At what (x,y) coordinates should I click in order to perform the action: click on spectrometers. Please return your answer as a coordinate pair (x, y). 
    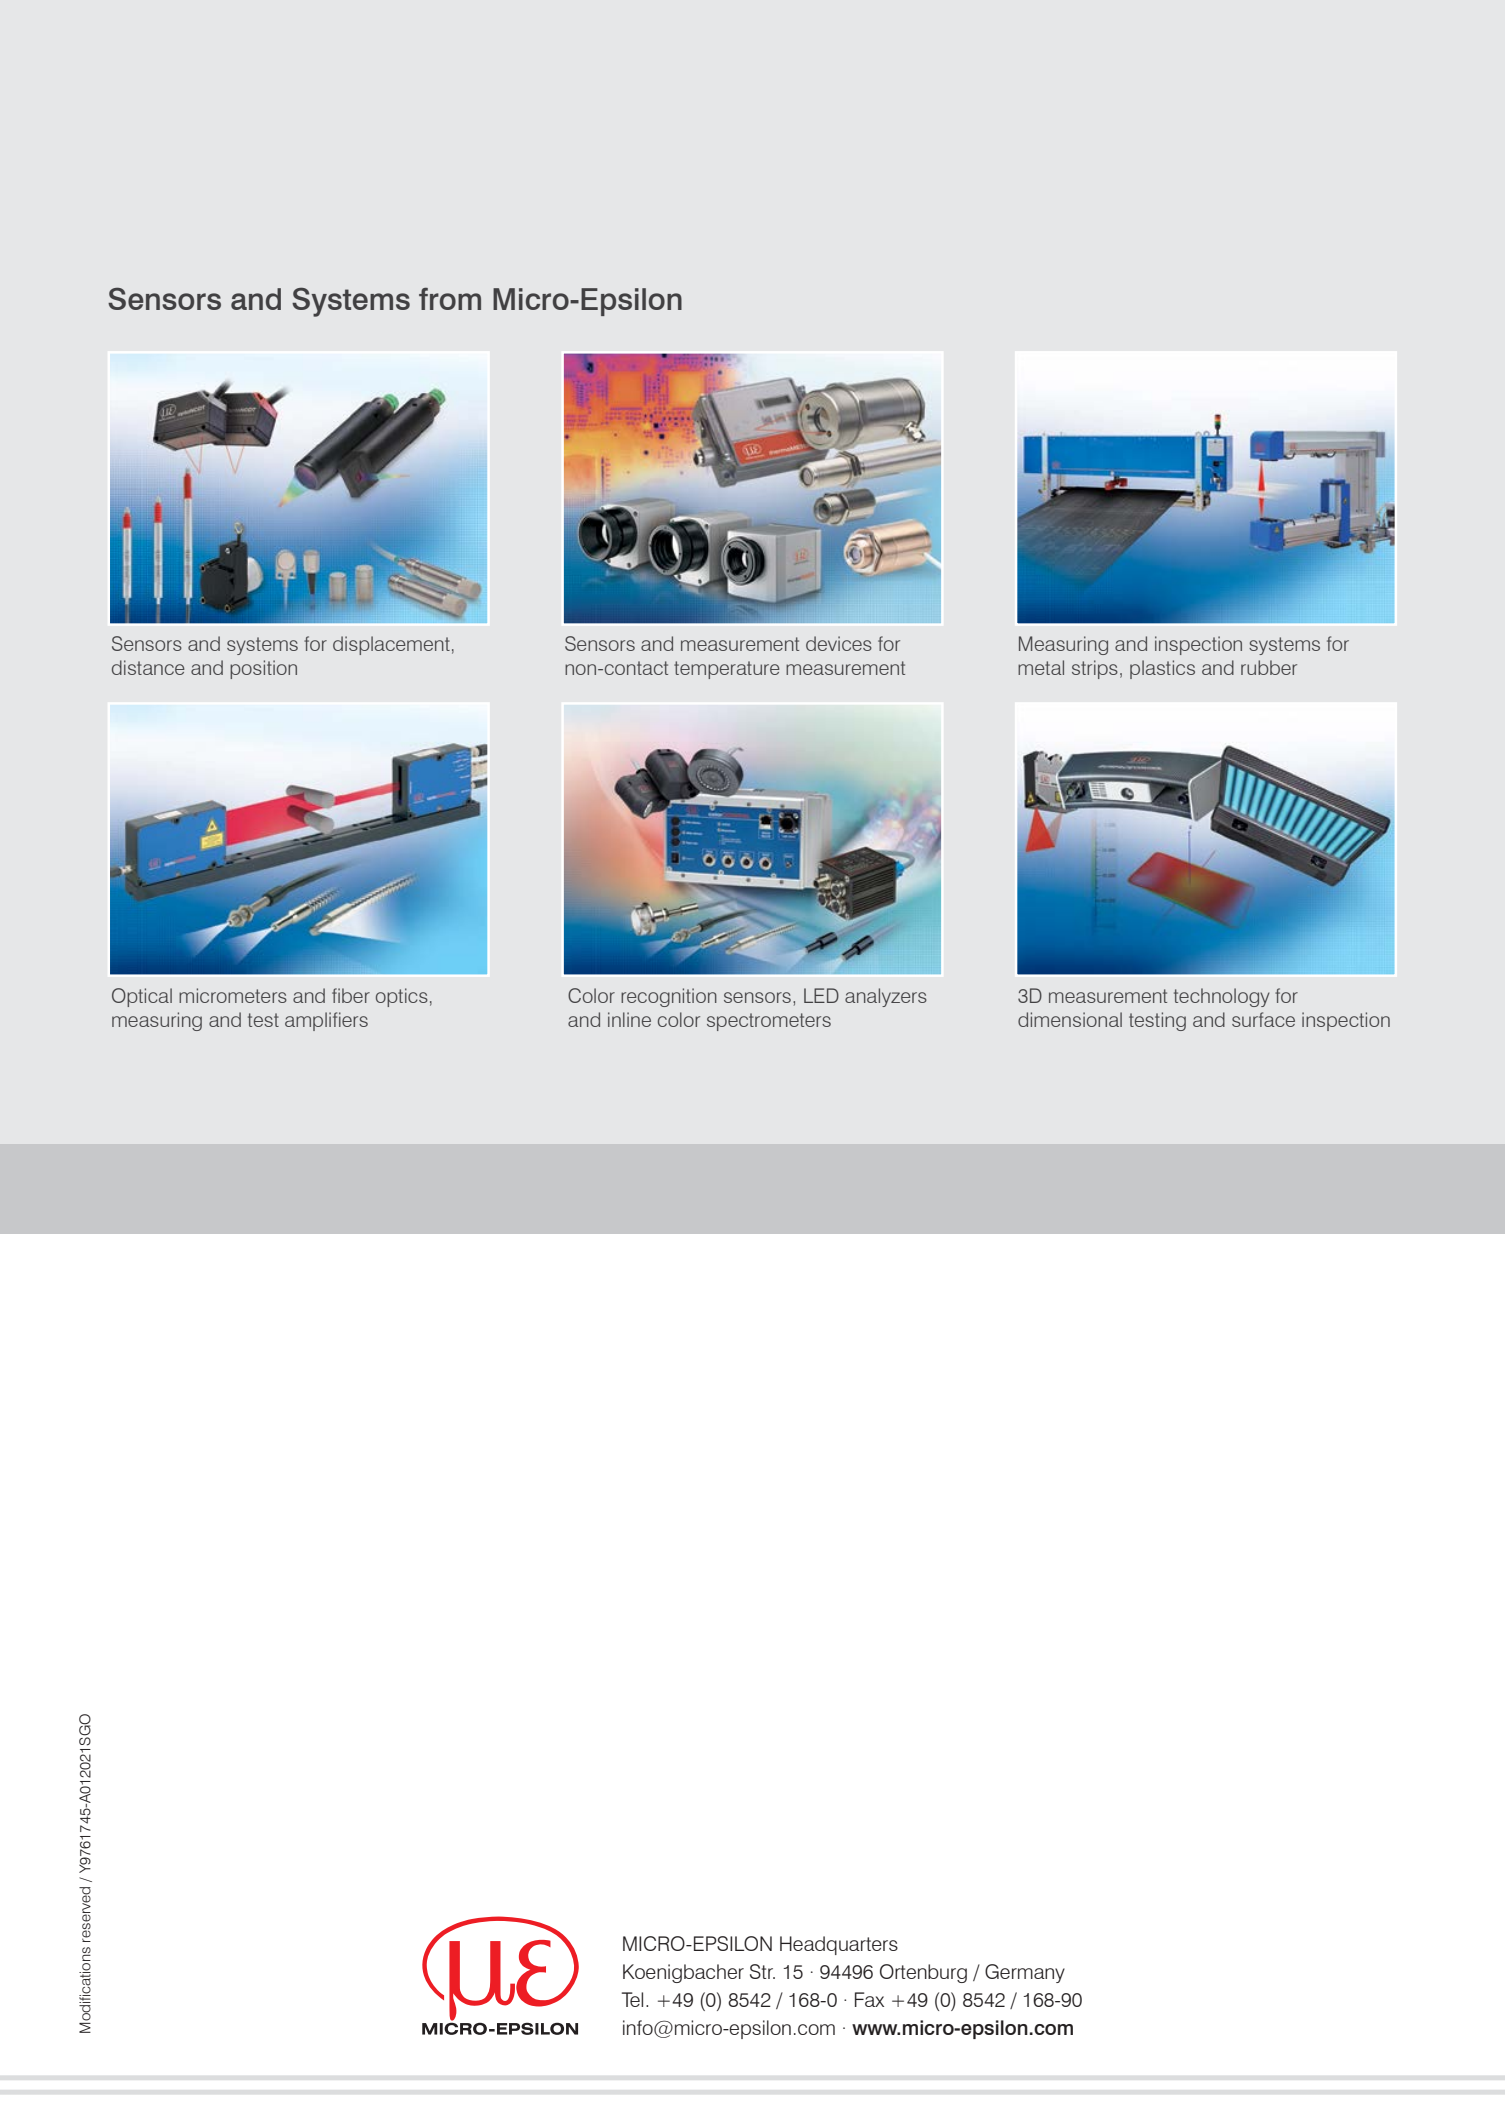
    Looking at the image, I should click on (769, 1022).
